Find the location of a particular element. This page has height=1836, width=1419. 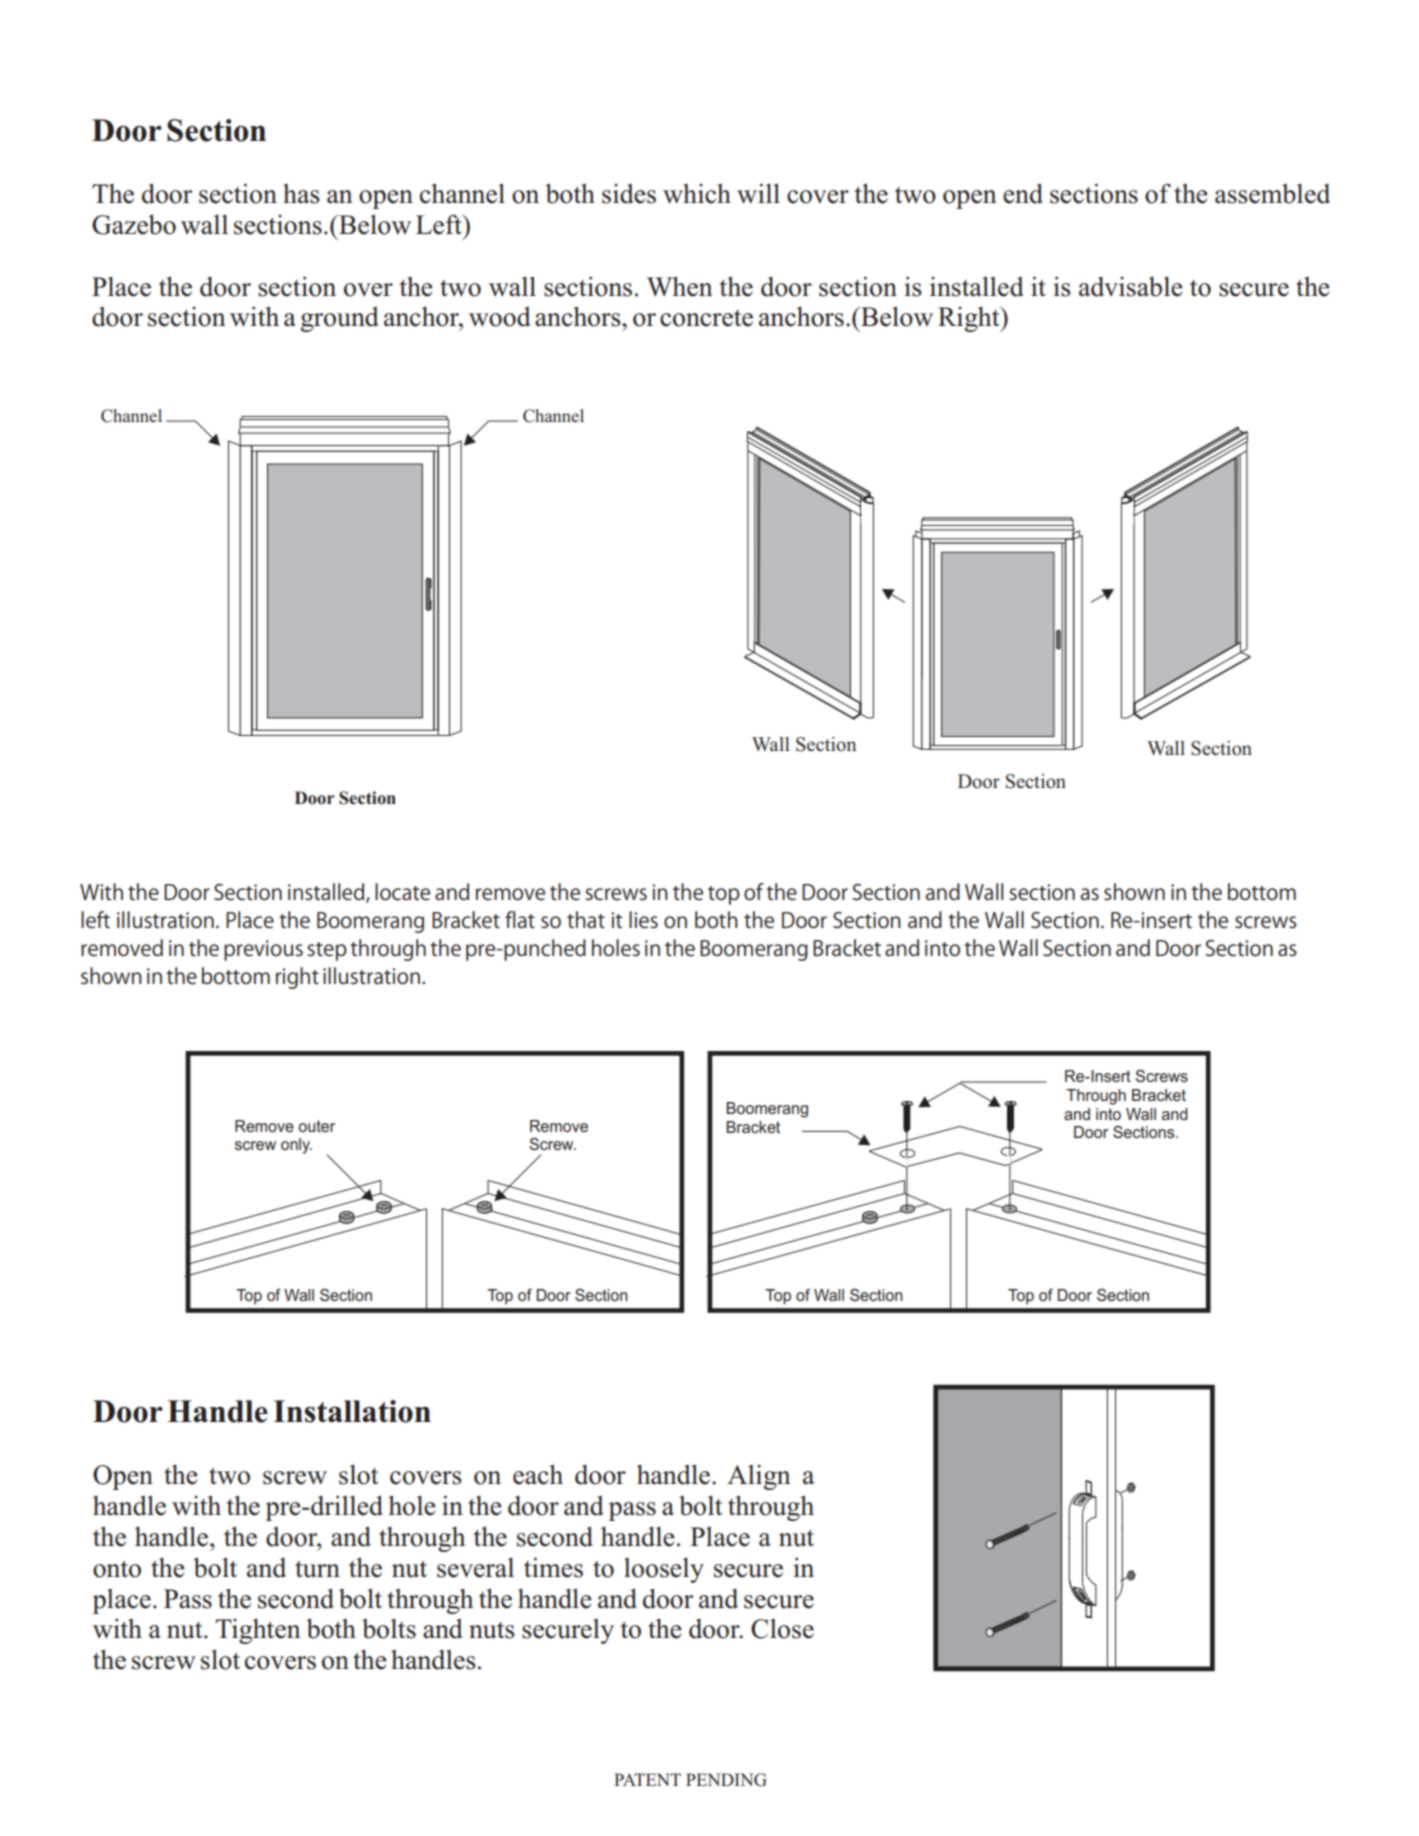

When is located at coordinates (680, 286).
